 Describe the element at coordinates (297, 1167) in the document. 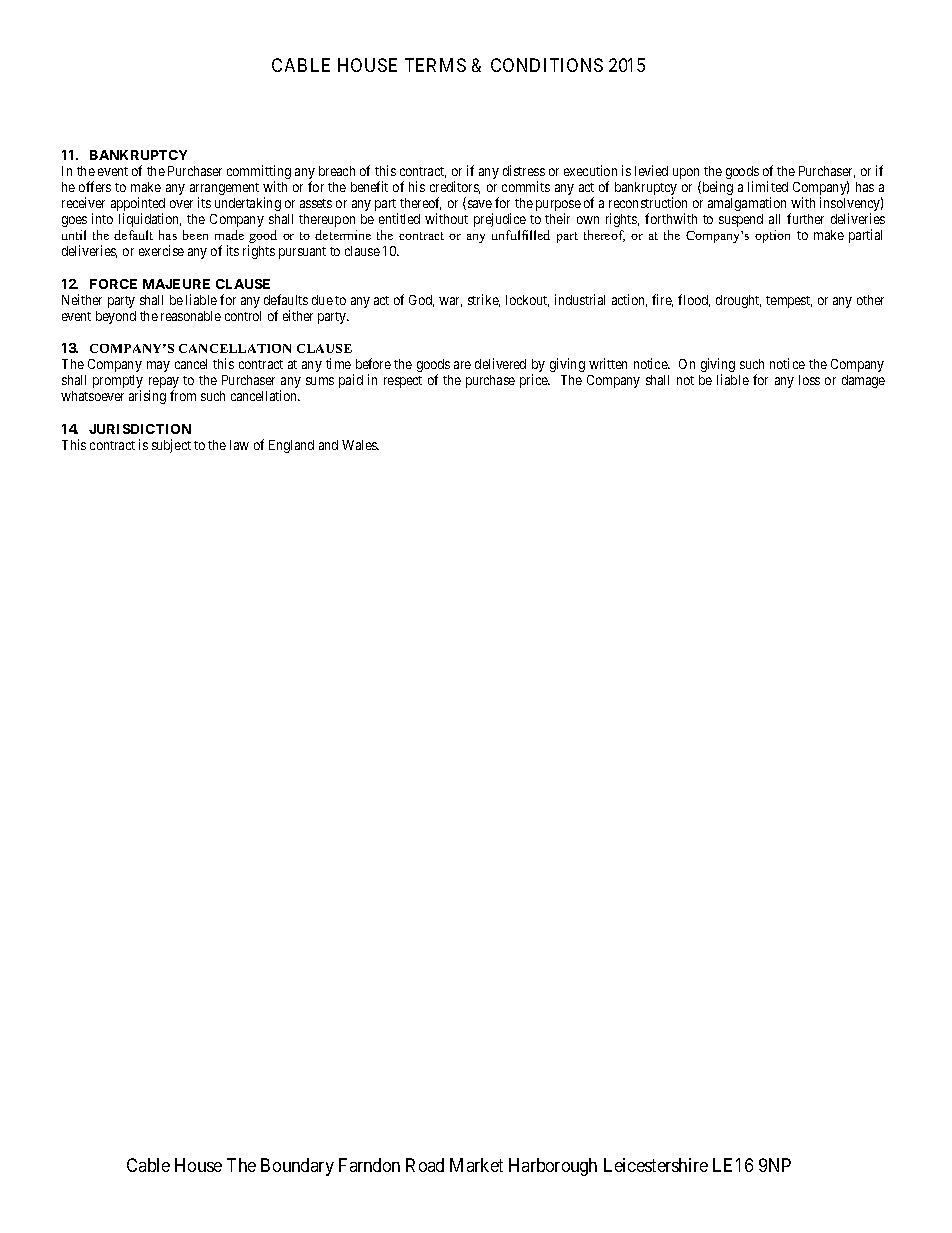

I see `Boundary` at that location.
